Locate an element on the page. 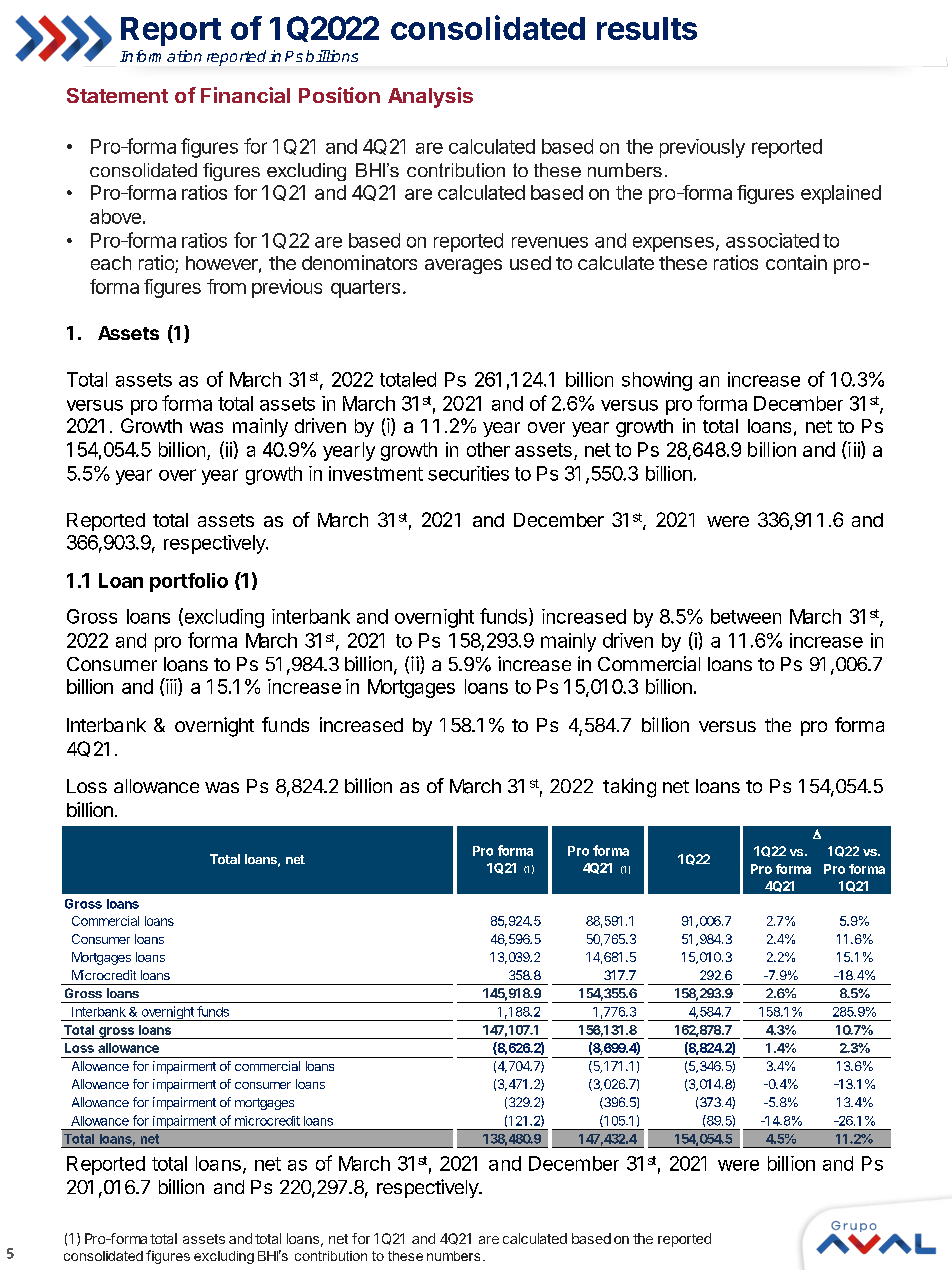  associated is located at coordinates (772, 240).
